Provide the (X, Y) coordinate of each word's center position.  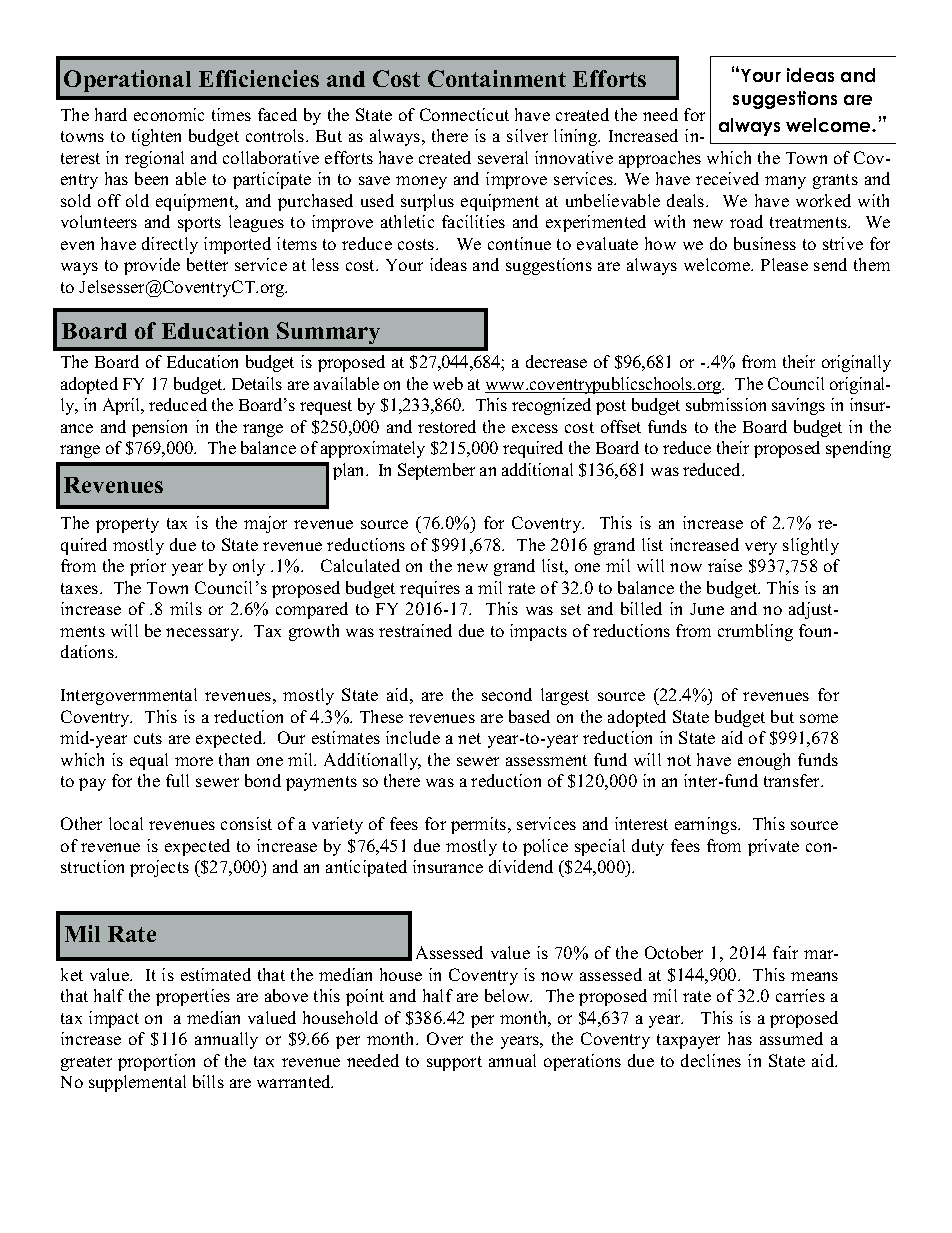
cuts (148, 738)
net (469, 738)
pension (159, 428)
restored (447, 426)
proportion (156, 1062)
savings (798, 406)
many (785, 182)
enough (764, 761)
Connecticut (464, 114)
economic (169, 114)
